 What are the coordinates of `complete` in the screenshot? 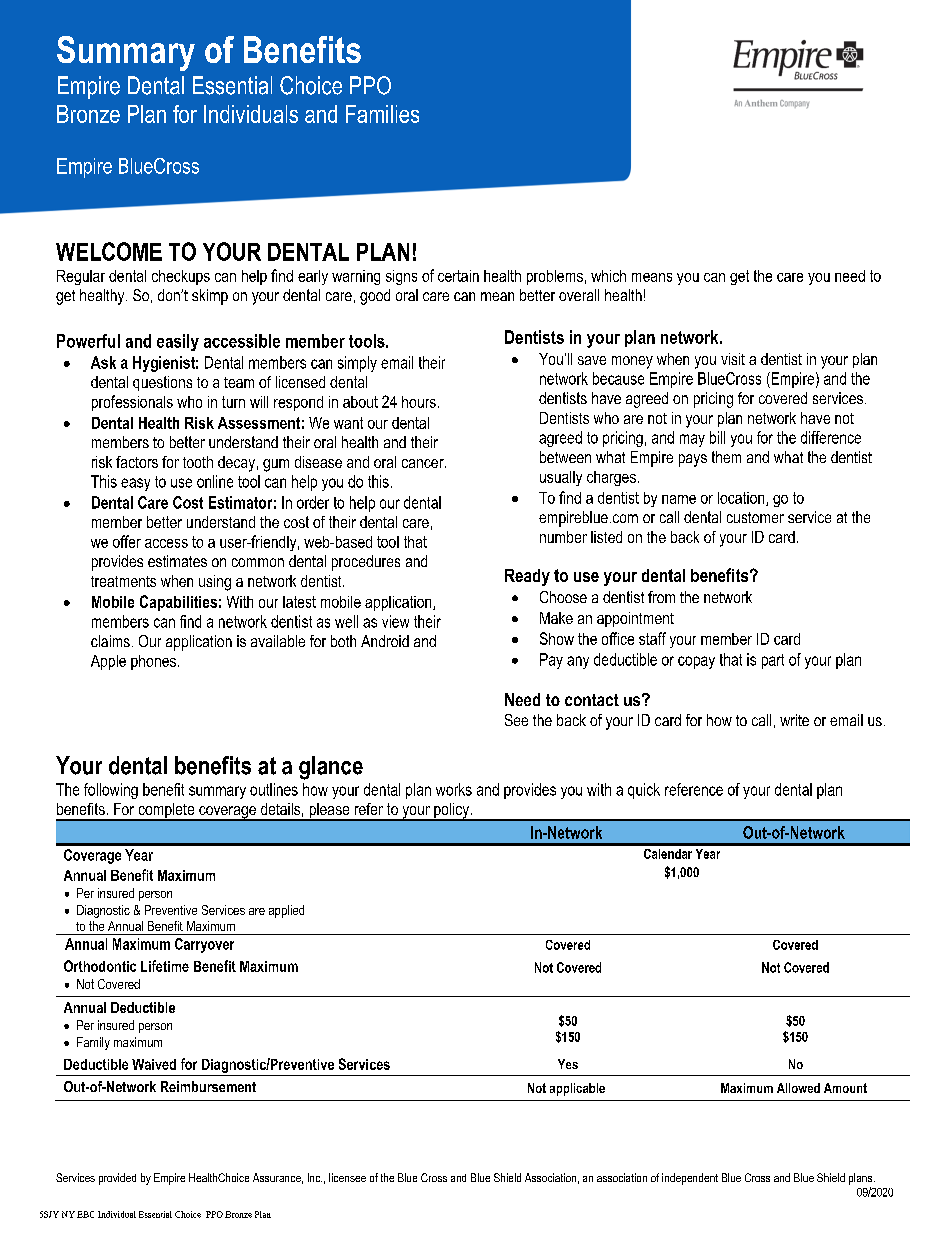 It's located at (166, 812).
